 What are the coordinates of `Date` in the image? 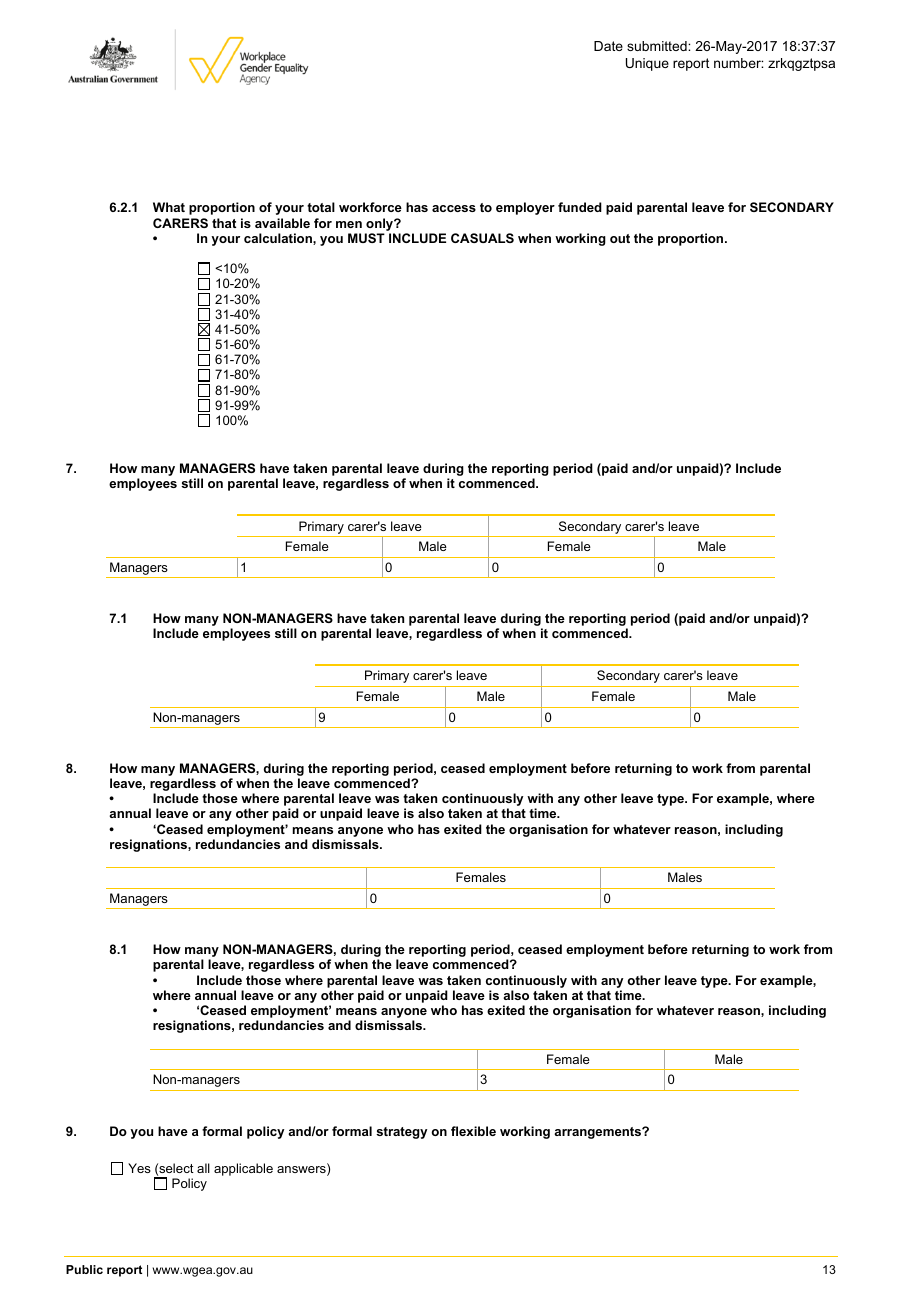 It's located at (608, 46).
